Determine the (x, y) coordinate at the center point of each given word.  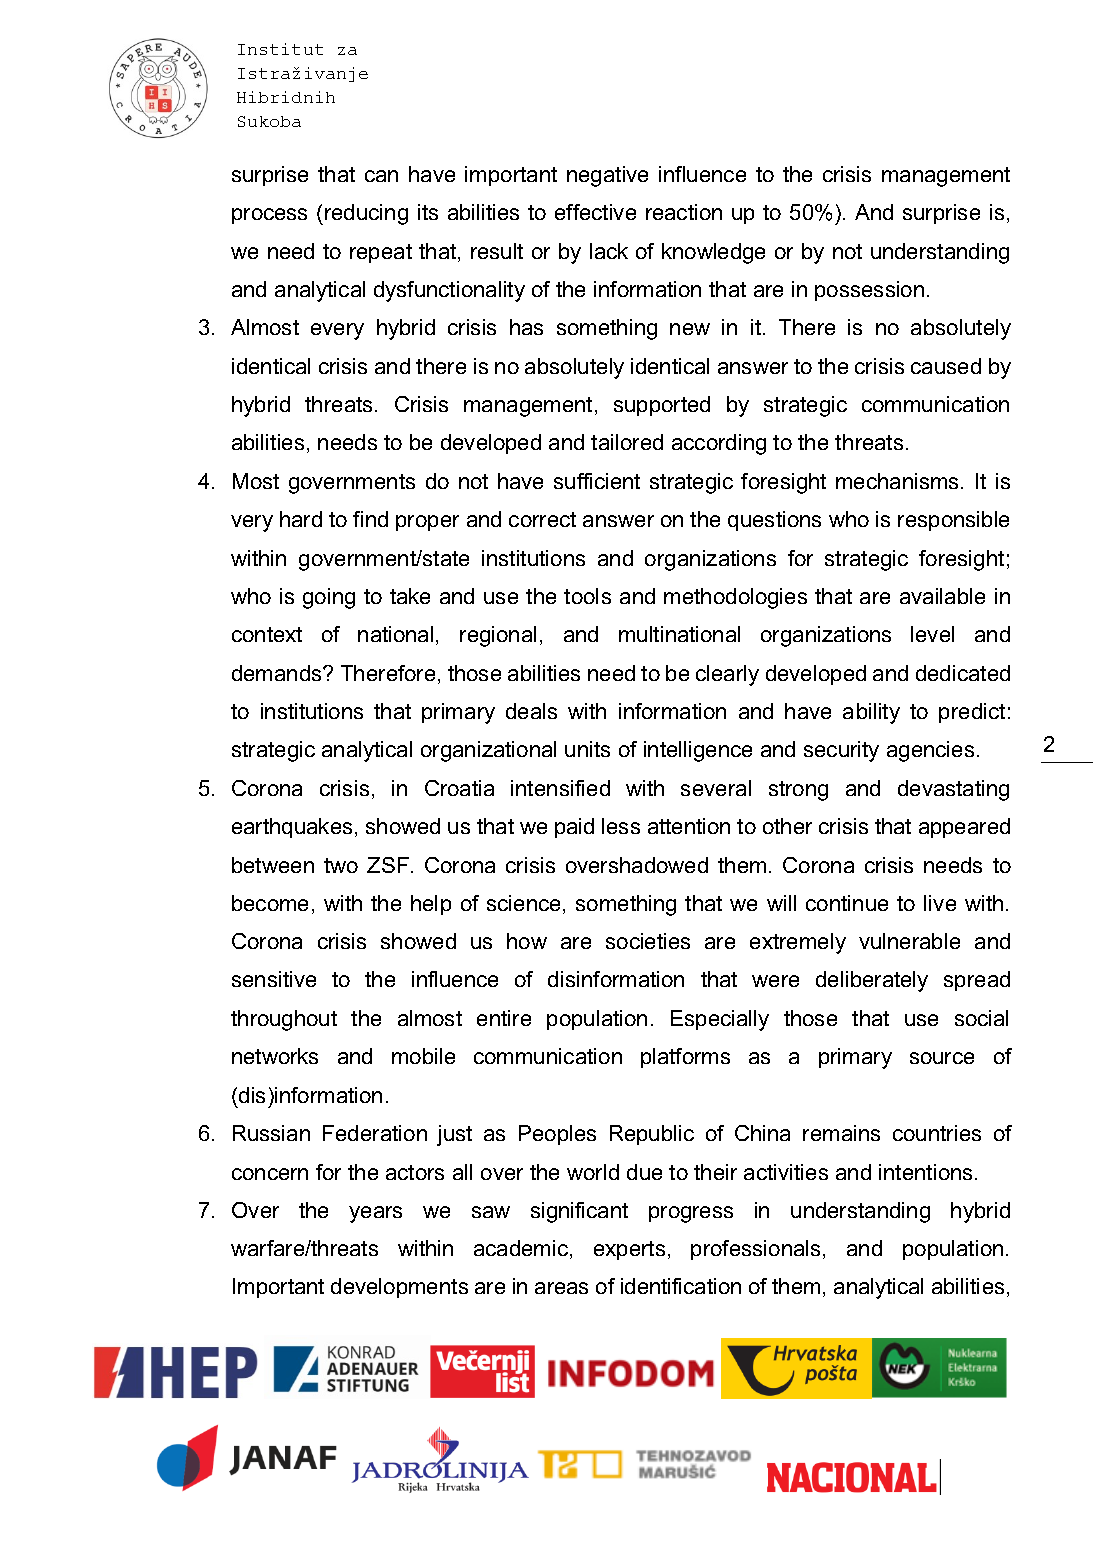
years (375, 1214)
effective (595, 212)
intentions (925, 1172)
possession (869, 291)
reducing (366, 214)
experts (629, 1250)
